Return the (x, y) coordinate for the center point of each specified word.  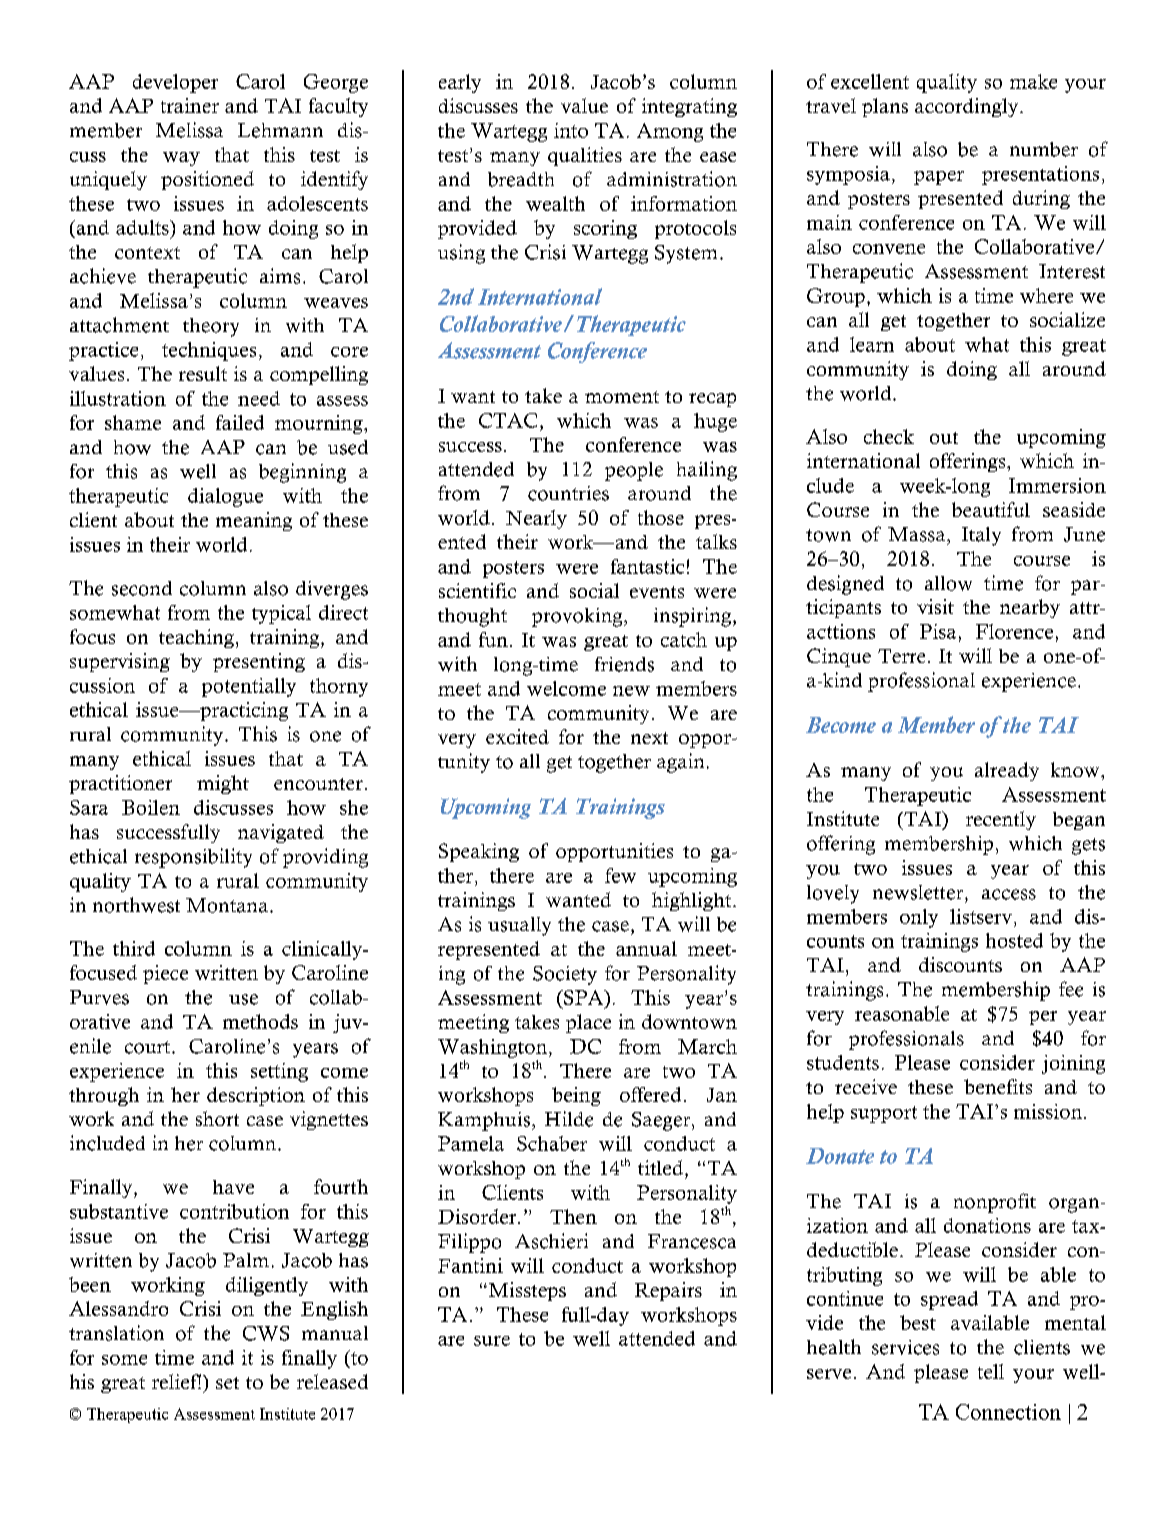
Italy (981, 536)
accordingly (968, 107)
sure (492, 1341)
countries (568, 493)
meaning (254, 521)
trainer (190, 105)
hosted (1014, 940)
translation (116, 1333)
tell (991, 1371)
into (571, 130)
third (134, 948)
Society (565, 975)
